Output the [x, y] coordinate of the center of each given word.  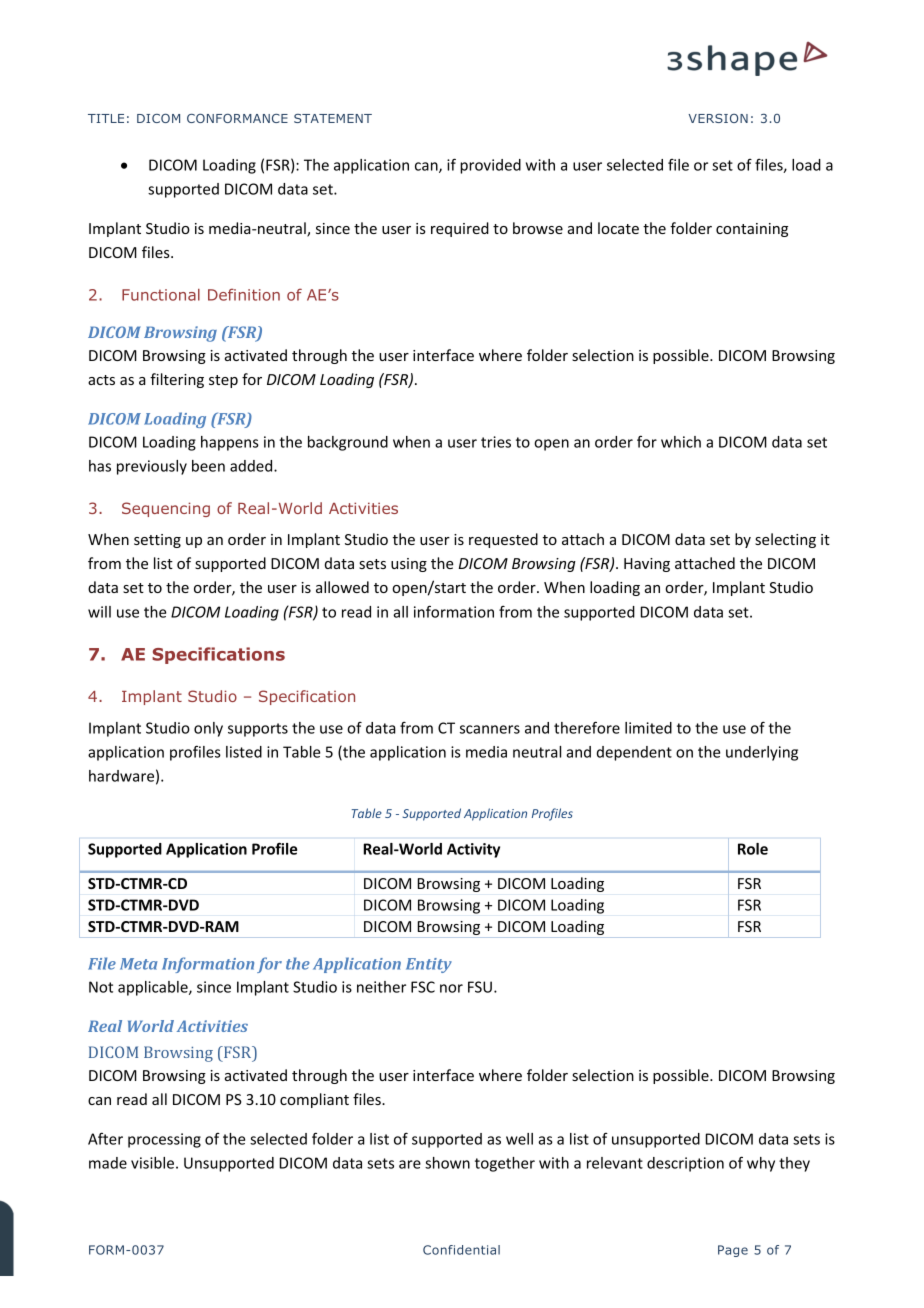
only [208, 729]
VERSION [718, 118]
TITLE [106, 118]
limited [648, 728]
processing [164, 1140]
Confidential [461, 1250]
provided [490, 166]
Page [733, 1251]
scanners [490, 729]
